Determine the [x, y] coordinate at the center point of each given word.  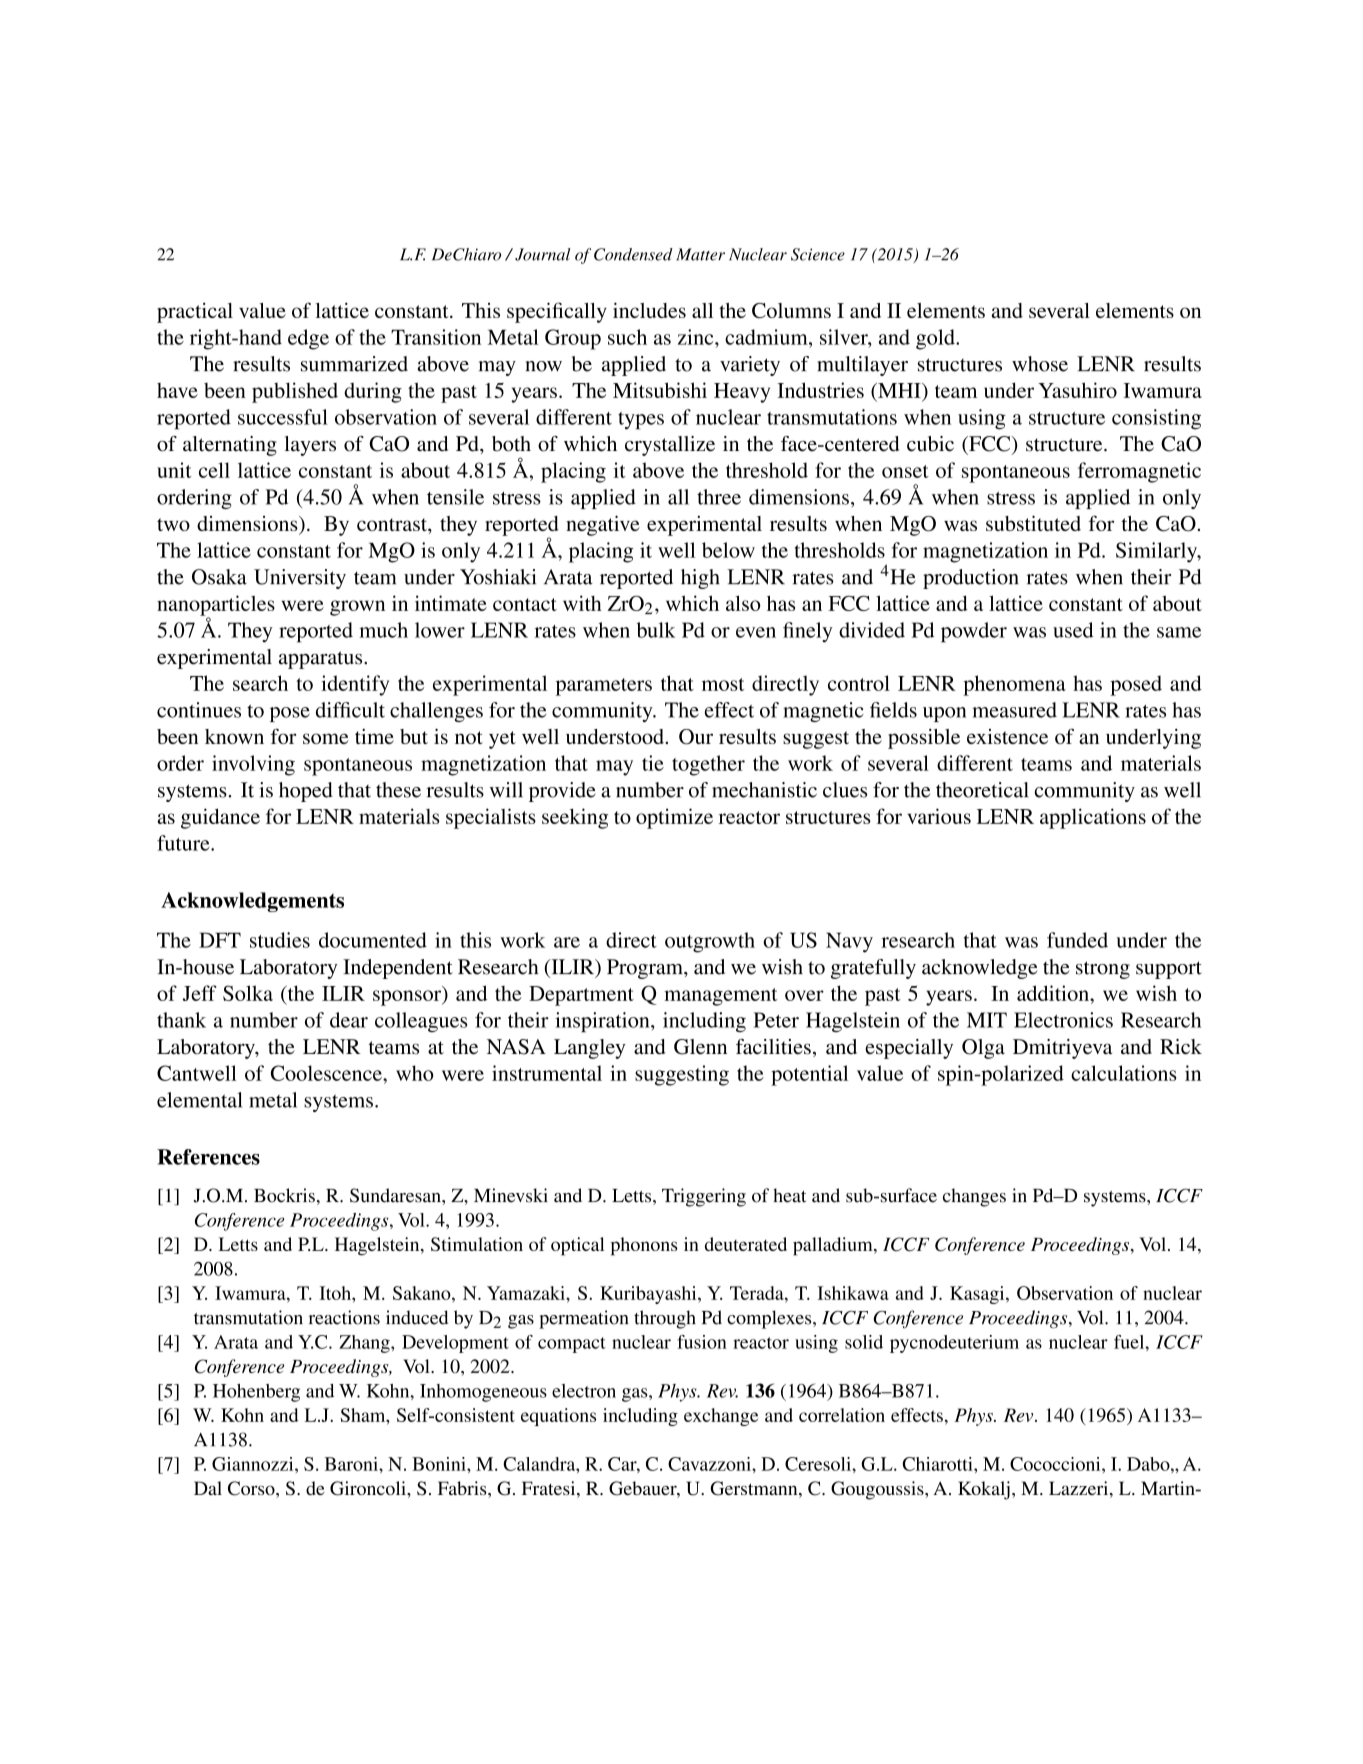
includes [649, 310]
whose [1040, 364]
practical [195, 313]
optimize [674, 818]
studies [280, 940]
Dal [208, 1488]
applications [1093, 818]
